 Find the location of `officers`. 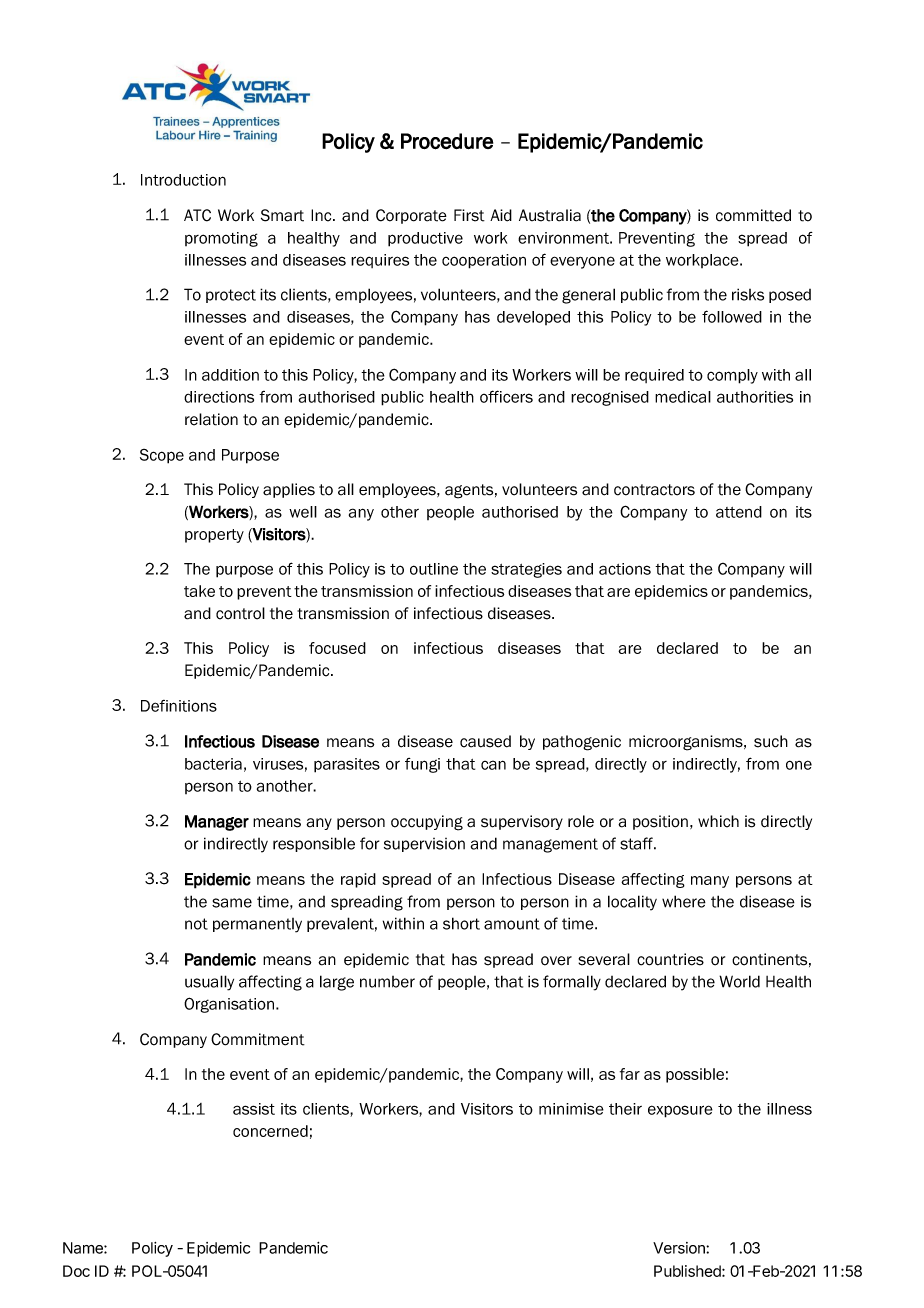

officers is located at coordinates (506, 396).
